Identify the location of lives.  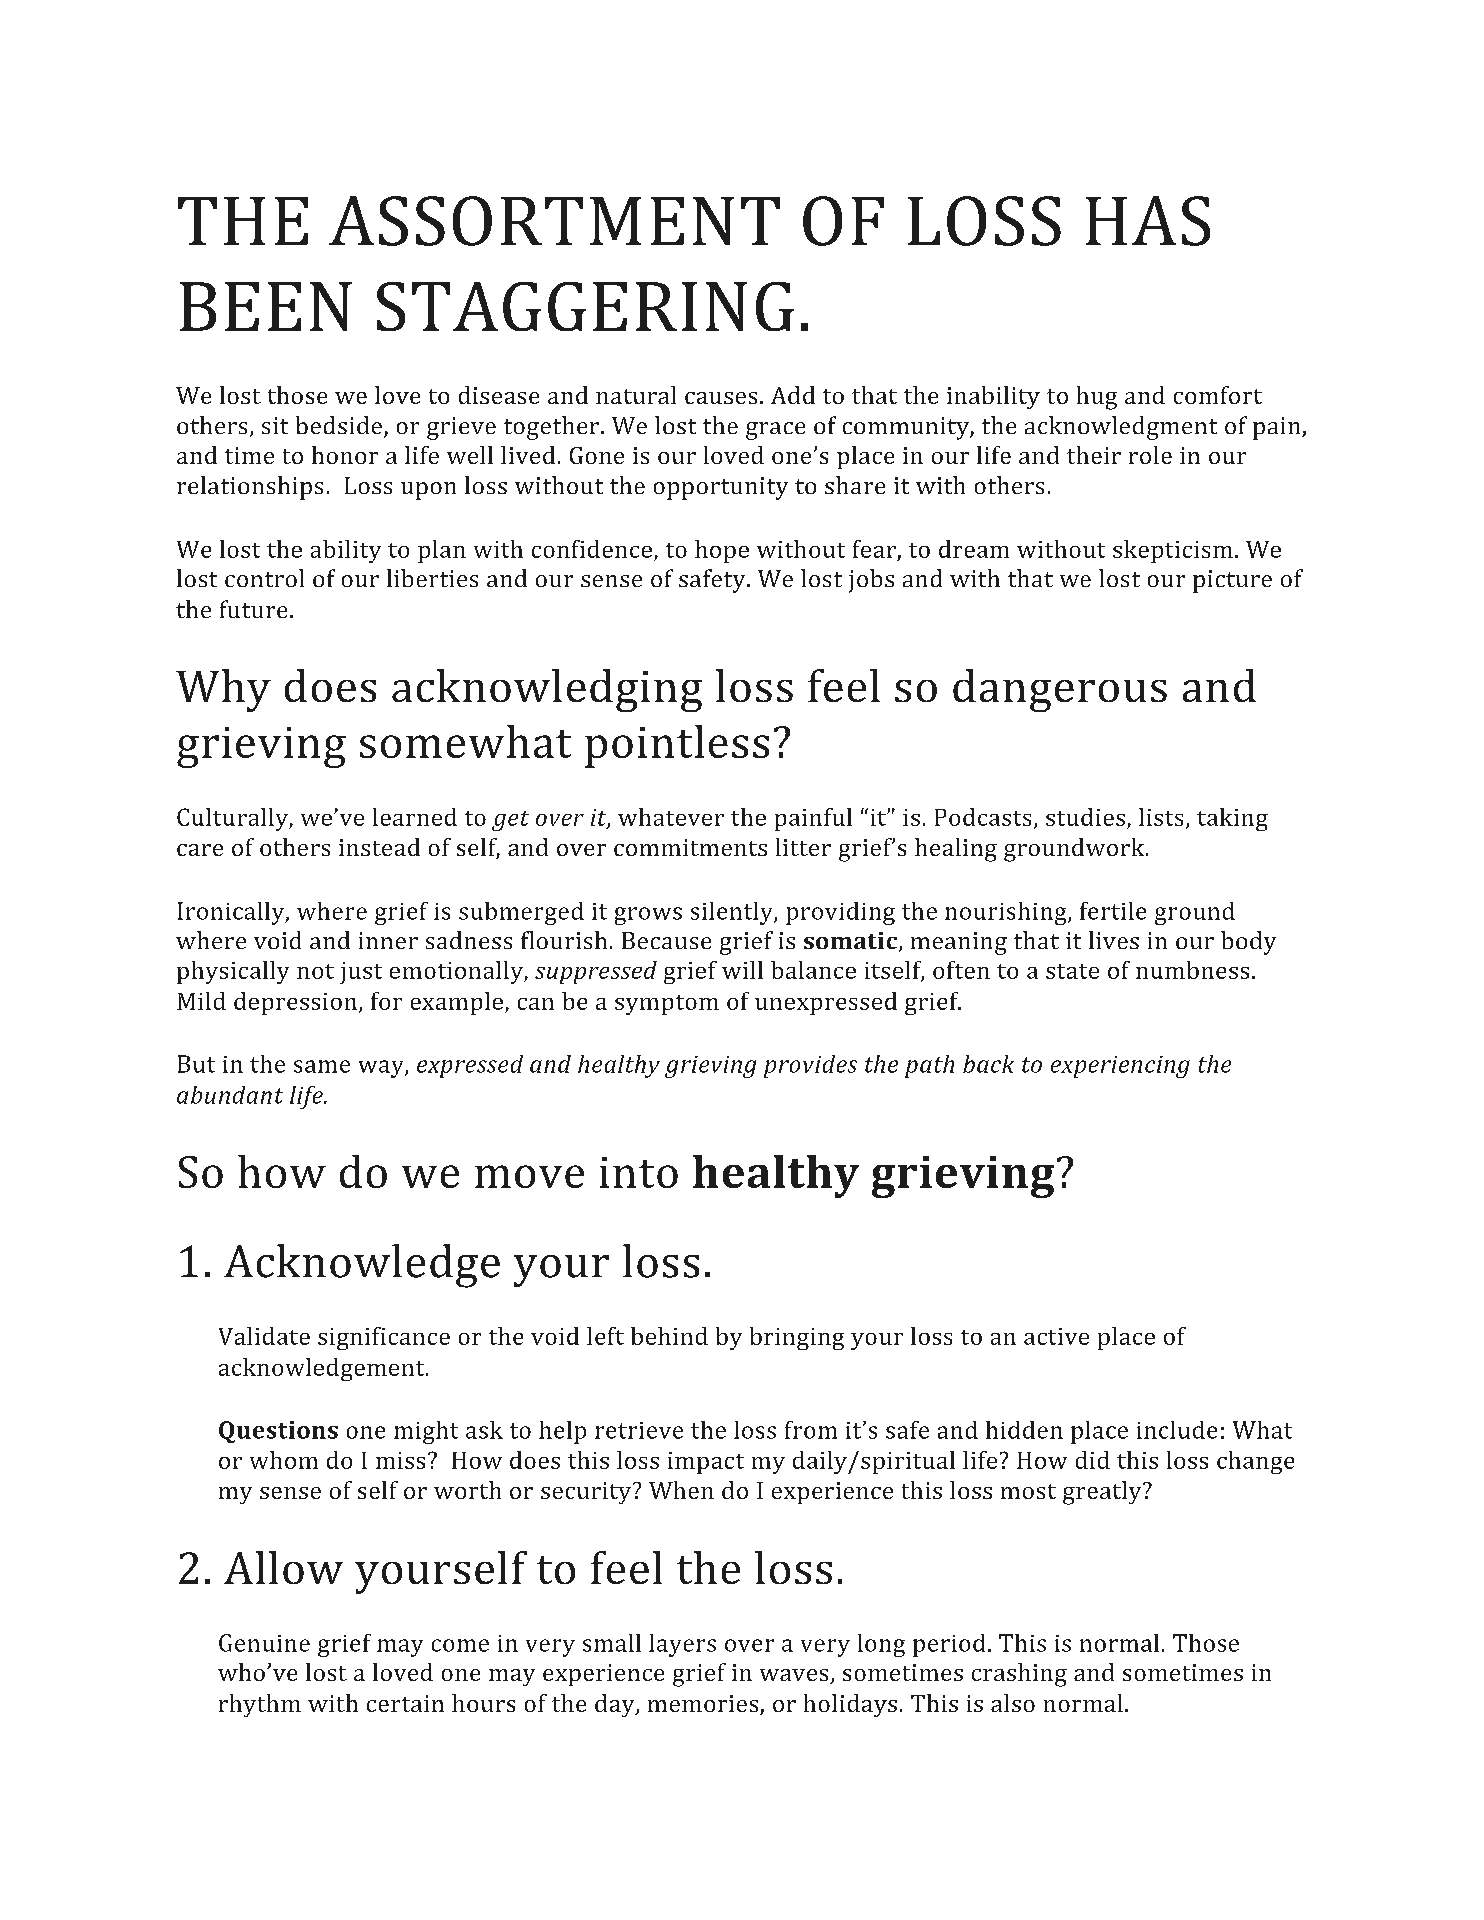
(1114, 940).
